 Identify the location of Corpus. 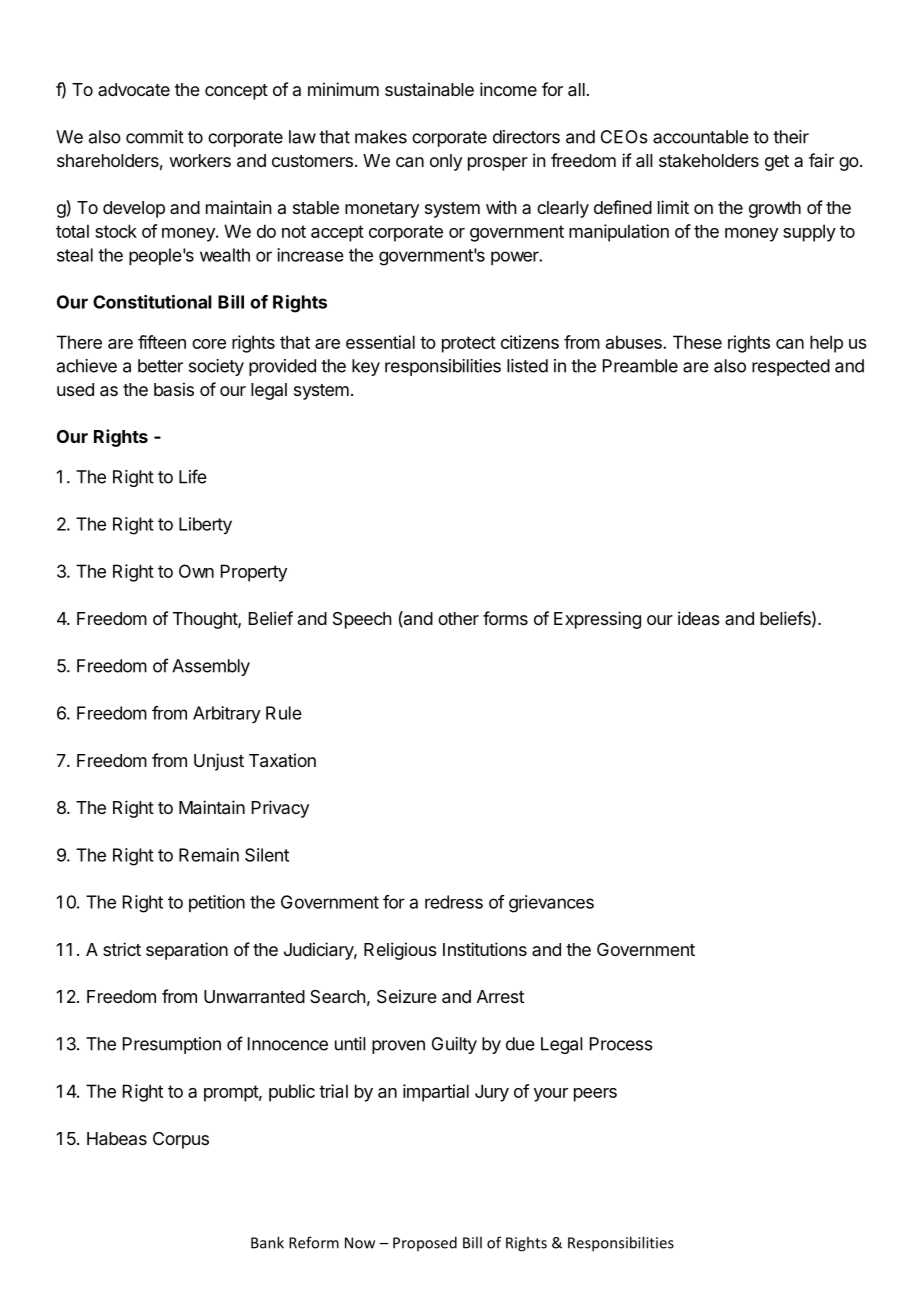
(181, 1140).
